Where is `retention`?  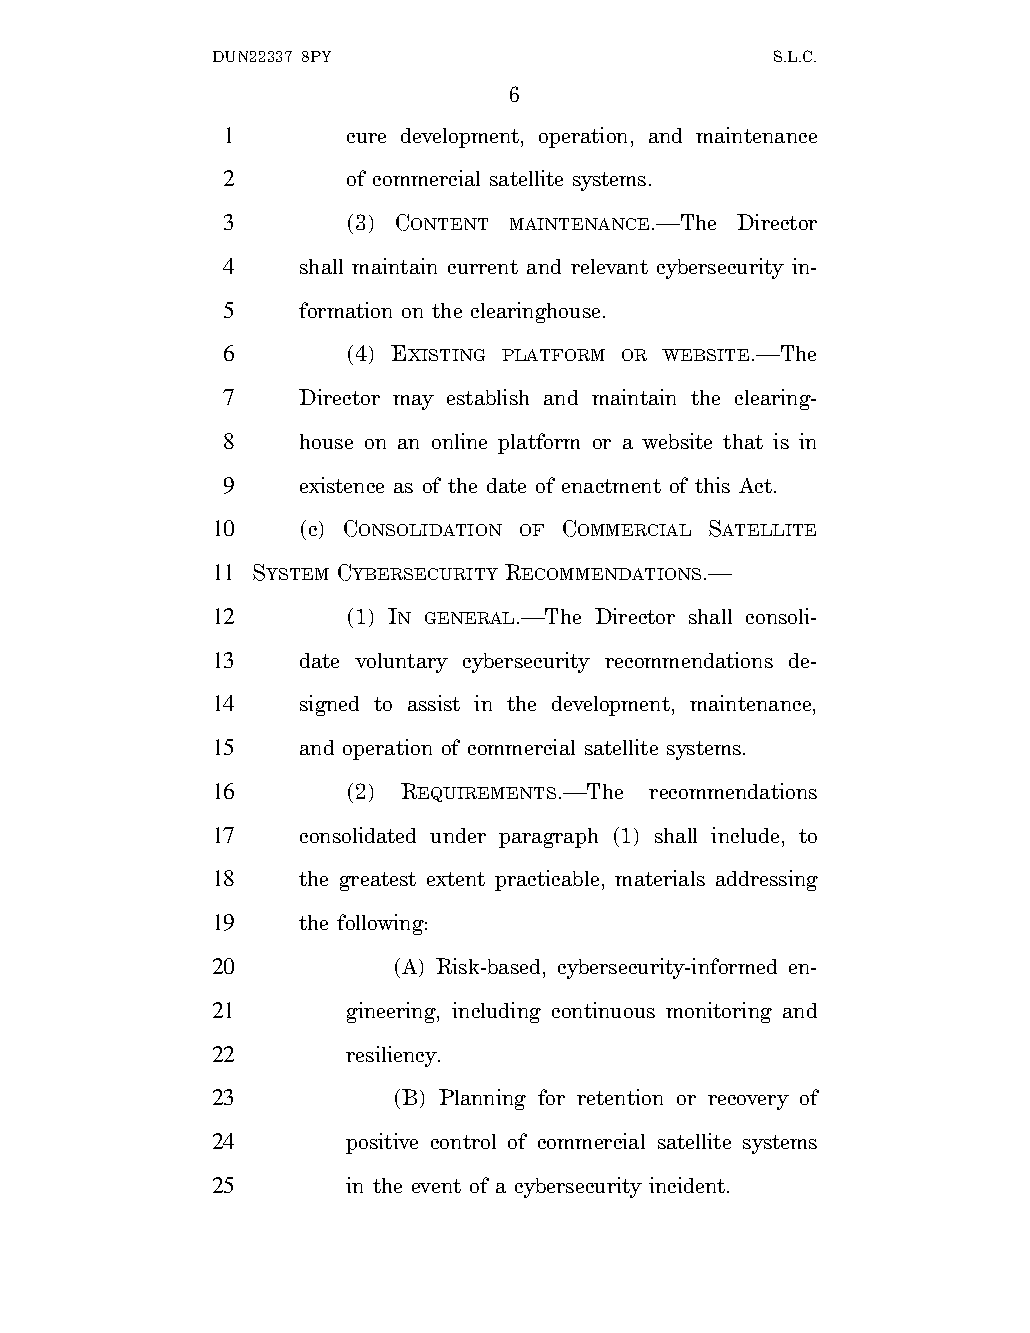 retention is located at coordinates (620, 1097).
